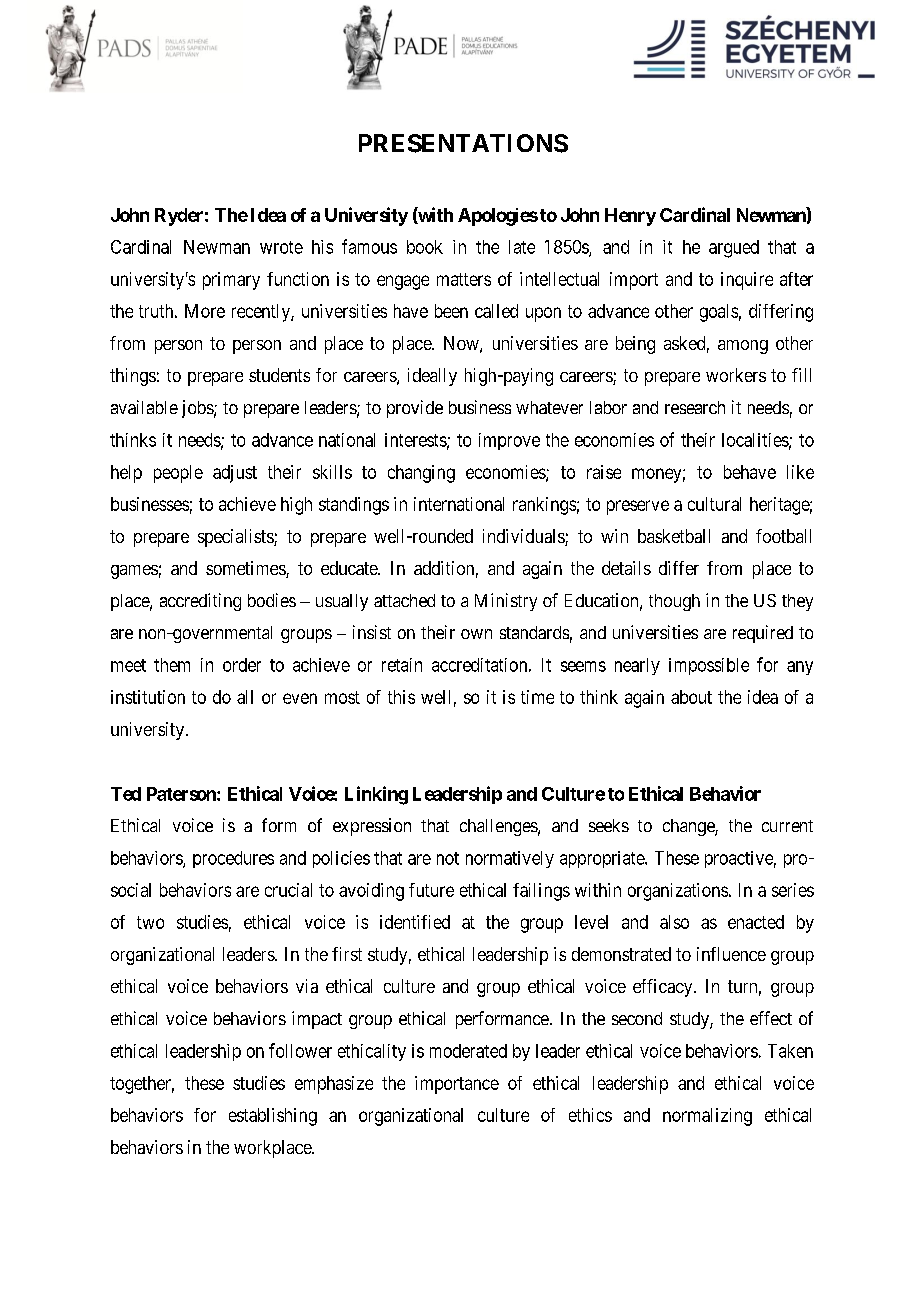 The height and width of the image is (1308, 924). I want to click on organizations, so click(678, 892).
